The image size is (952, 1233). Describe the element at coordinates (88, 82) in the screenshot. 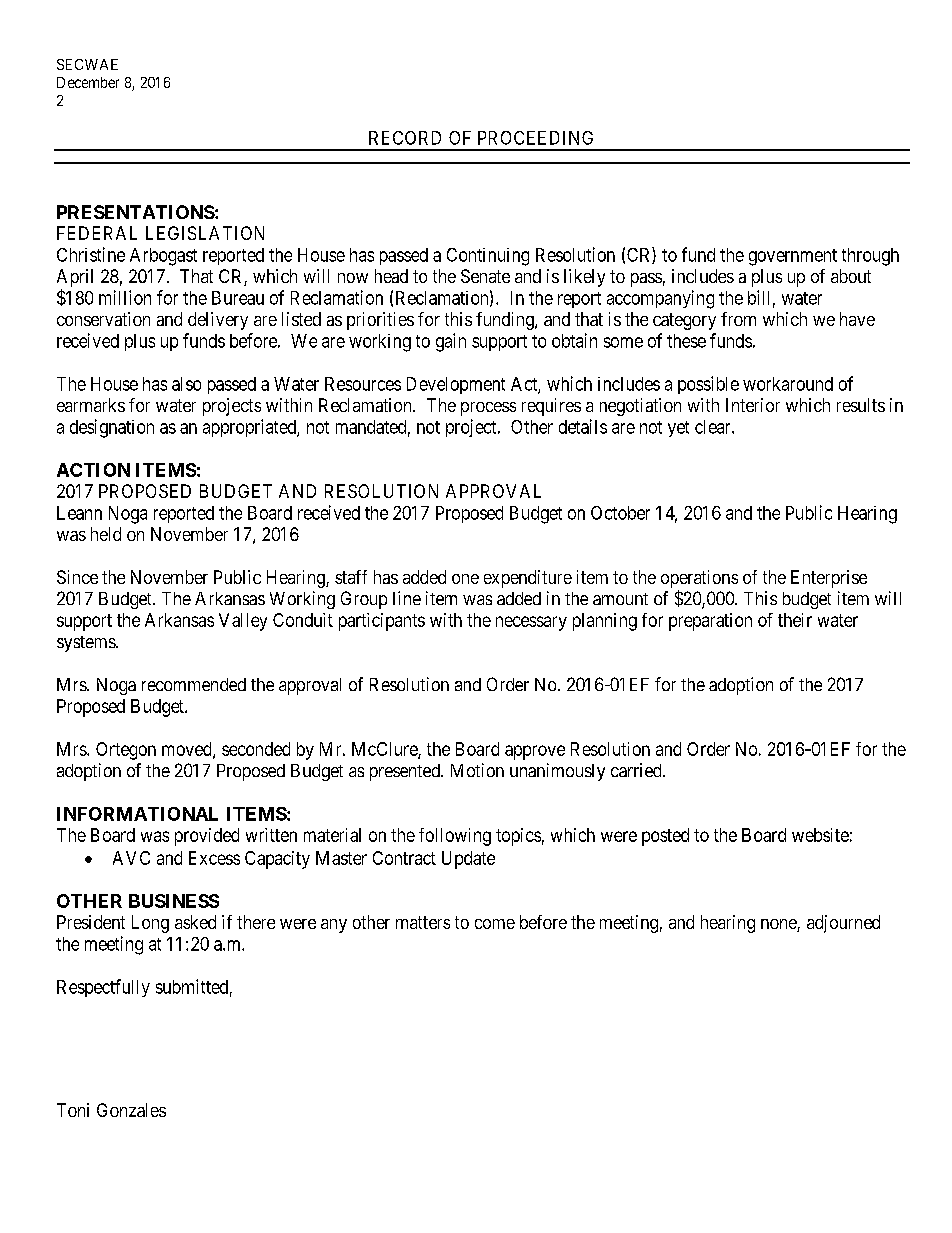

I see `December` at that location.
